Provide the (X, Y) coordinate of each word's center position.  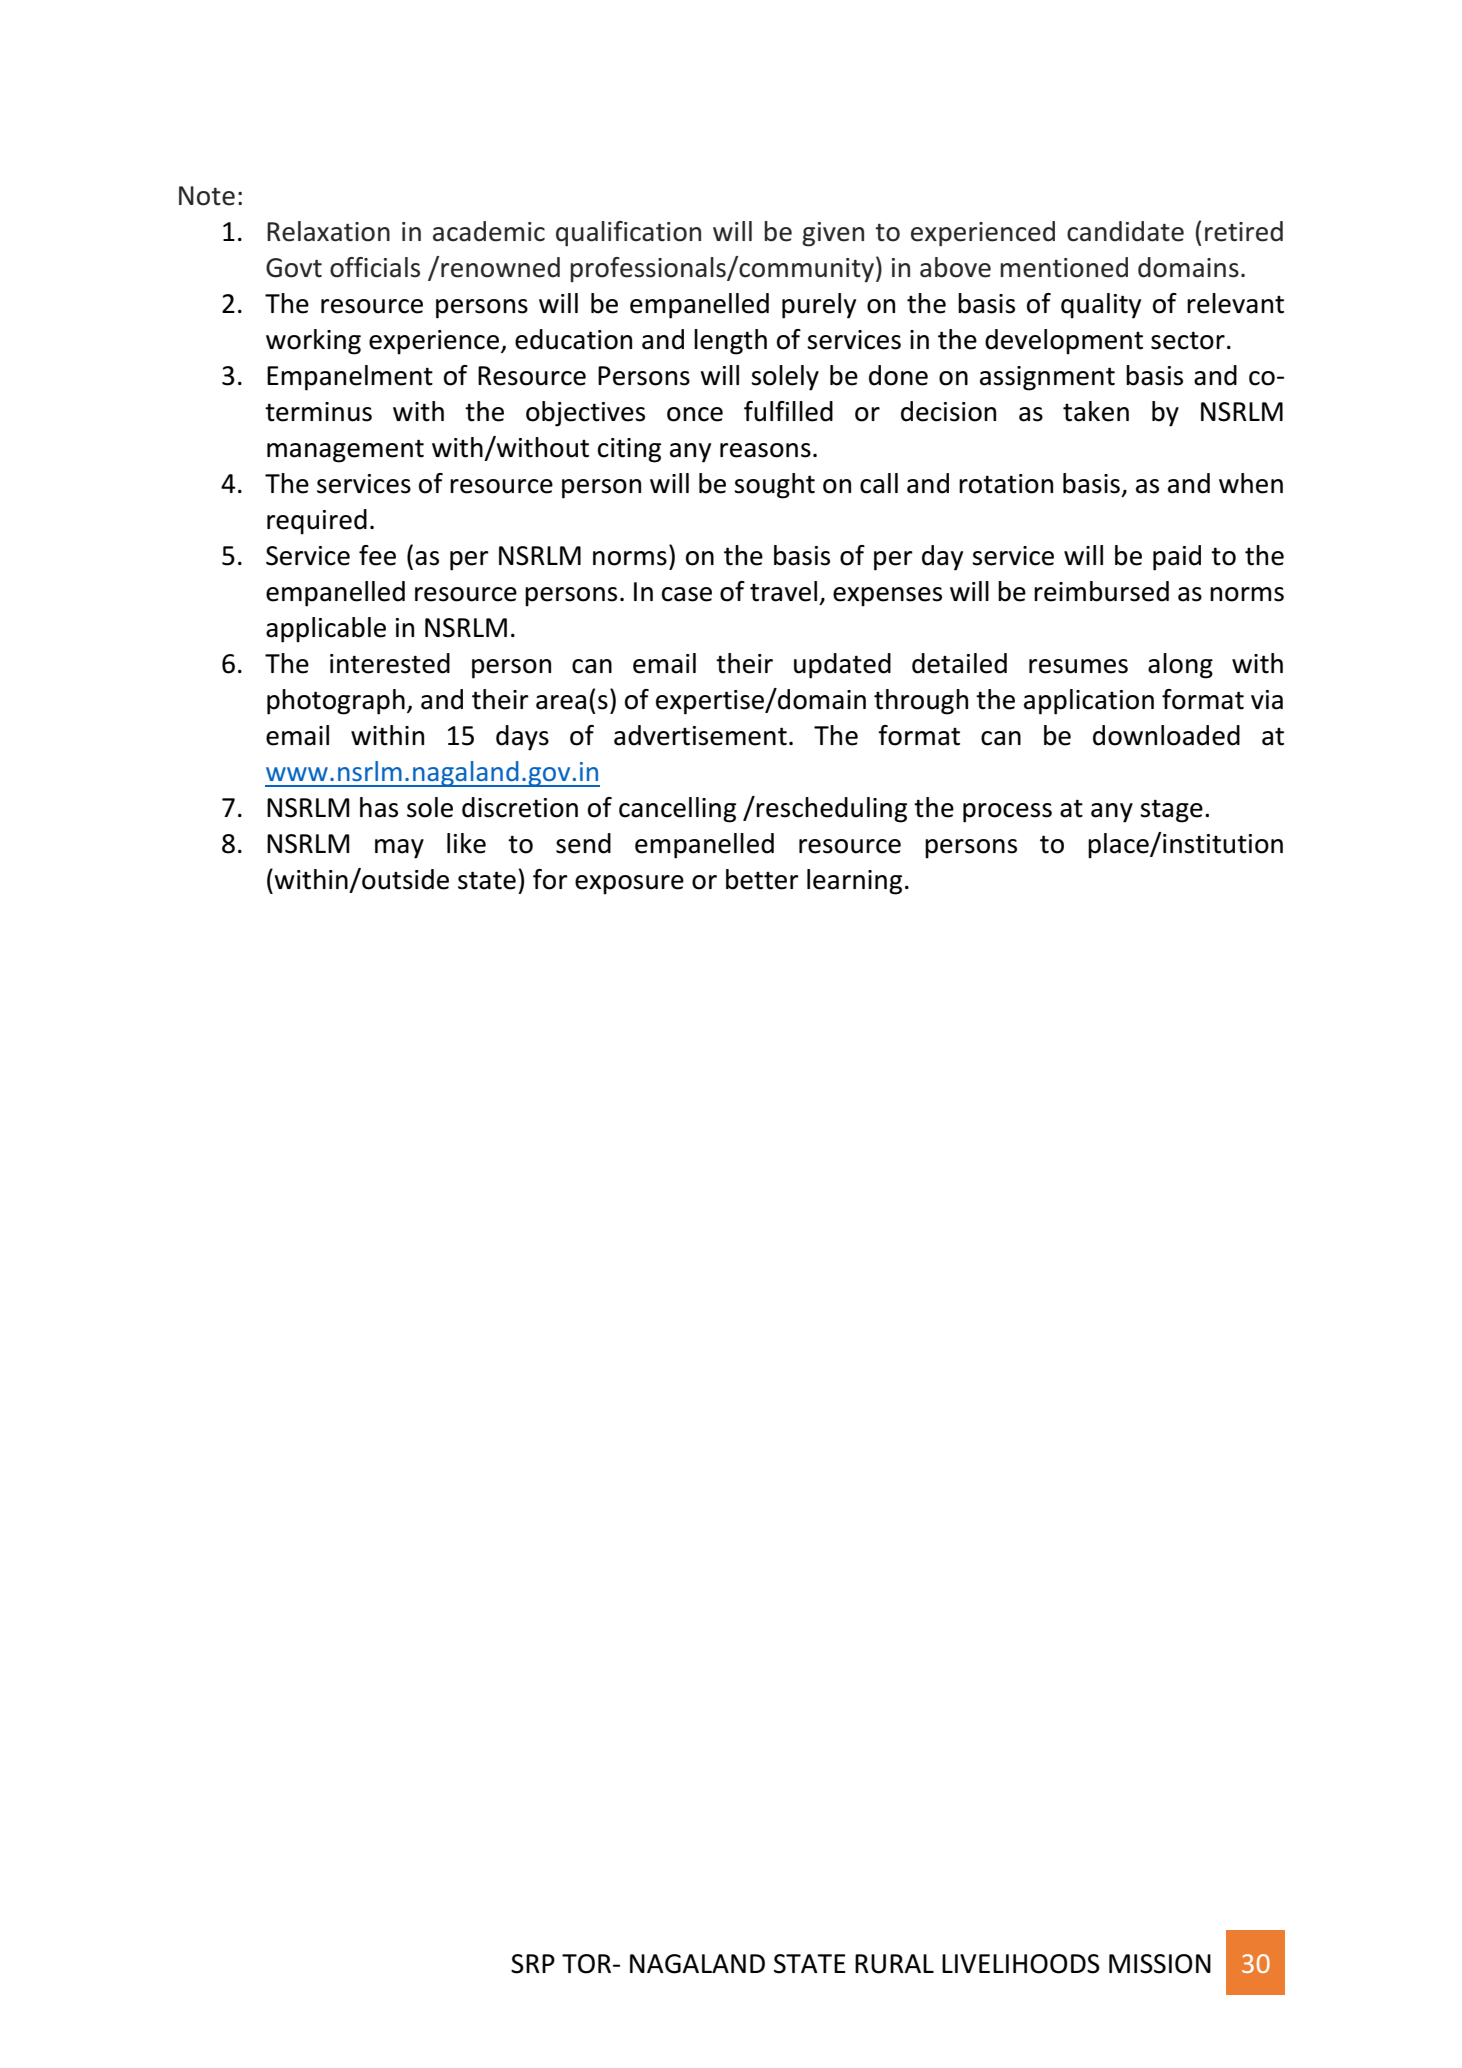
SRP (533, 1964)
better (762, 879)
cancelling (677, 810)
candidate (1125, 231)
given (833, 234)
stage (1171, 811)
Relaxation (328, 231)
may (399, 849)
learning (854, 882)
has (379, 807)
